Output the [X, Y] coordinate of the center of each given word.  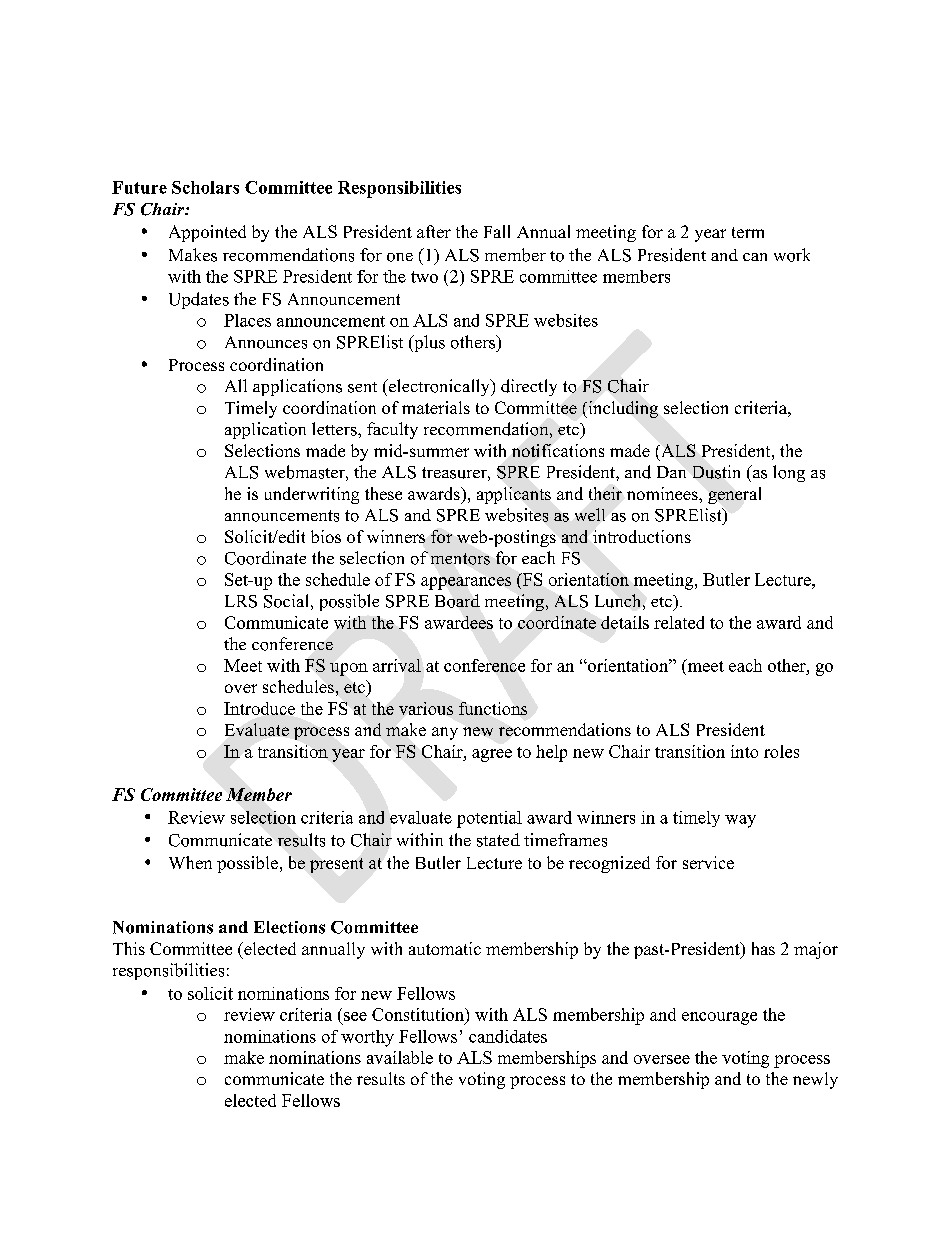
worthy [367, 1038]
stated [498, 840]
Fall [497, 231]
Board [457, 601]
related [679, 622]
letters [335, 429]
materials [436, 407]
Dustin [716, 472]
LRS [241, 601]
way [740, 821]
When [190, 862]
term [748, 232]
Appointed [207, 233]
